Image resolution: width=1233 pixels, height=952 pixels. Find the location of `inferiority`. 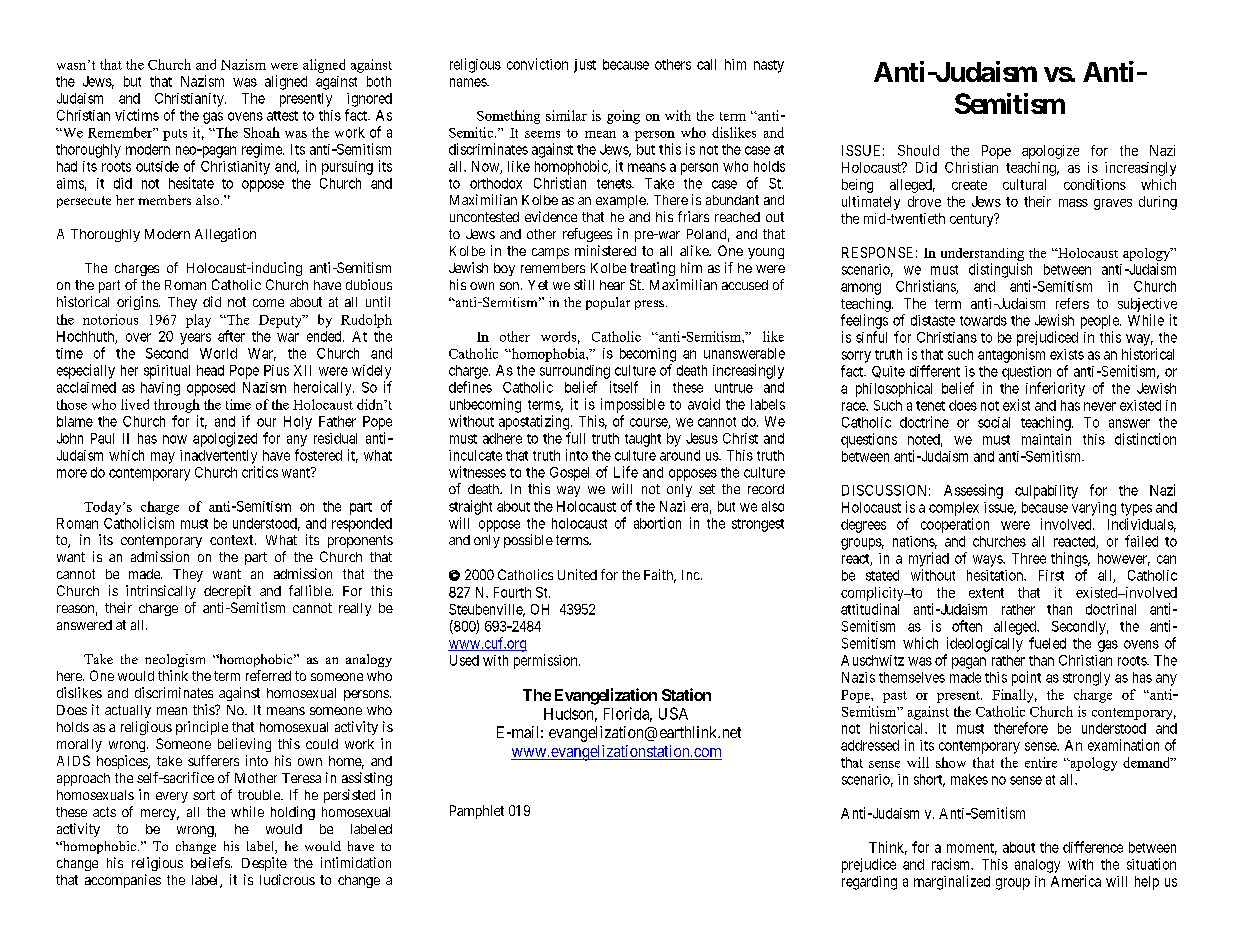

inferiority is located at coordinates (1055, 389).
